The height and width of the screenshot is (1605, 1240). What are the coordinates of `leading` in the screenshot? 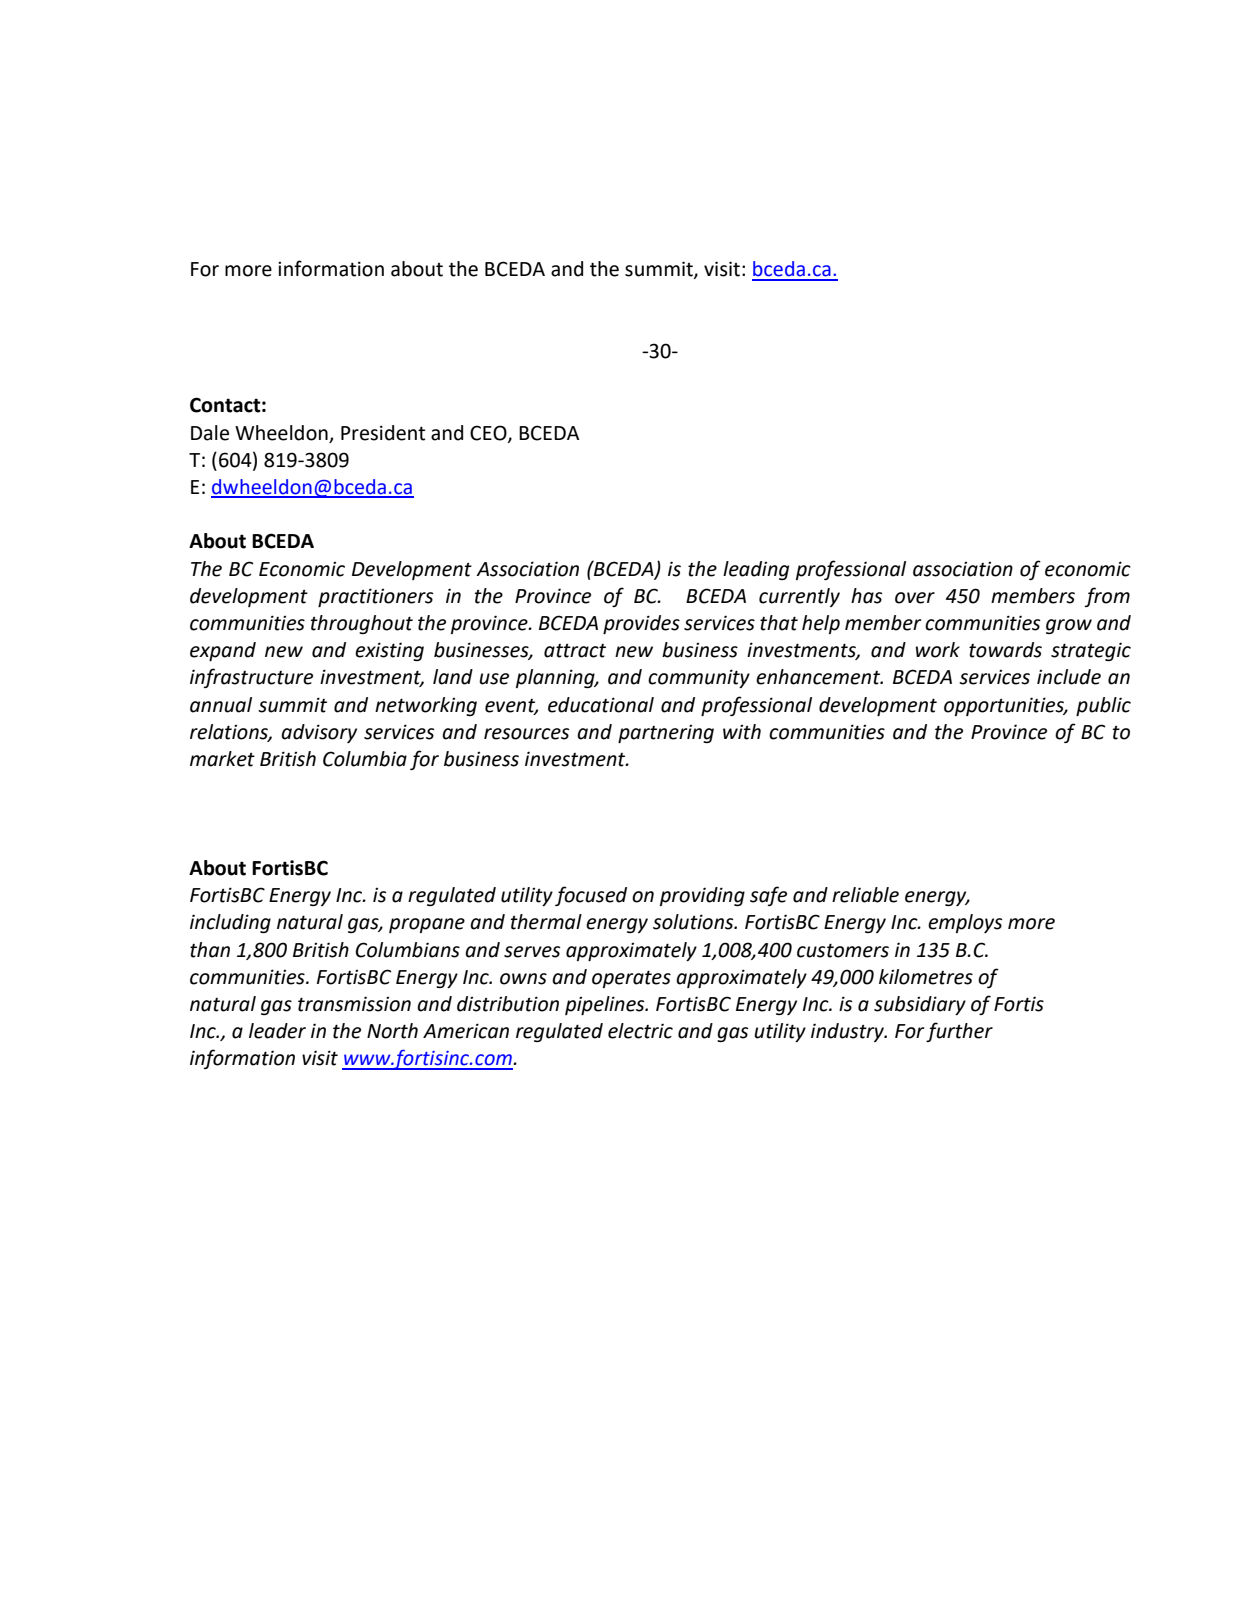 It's located at (756, 570).
